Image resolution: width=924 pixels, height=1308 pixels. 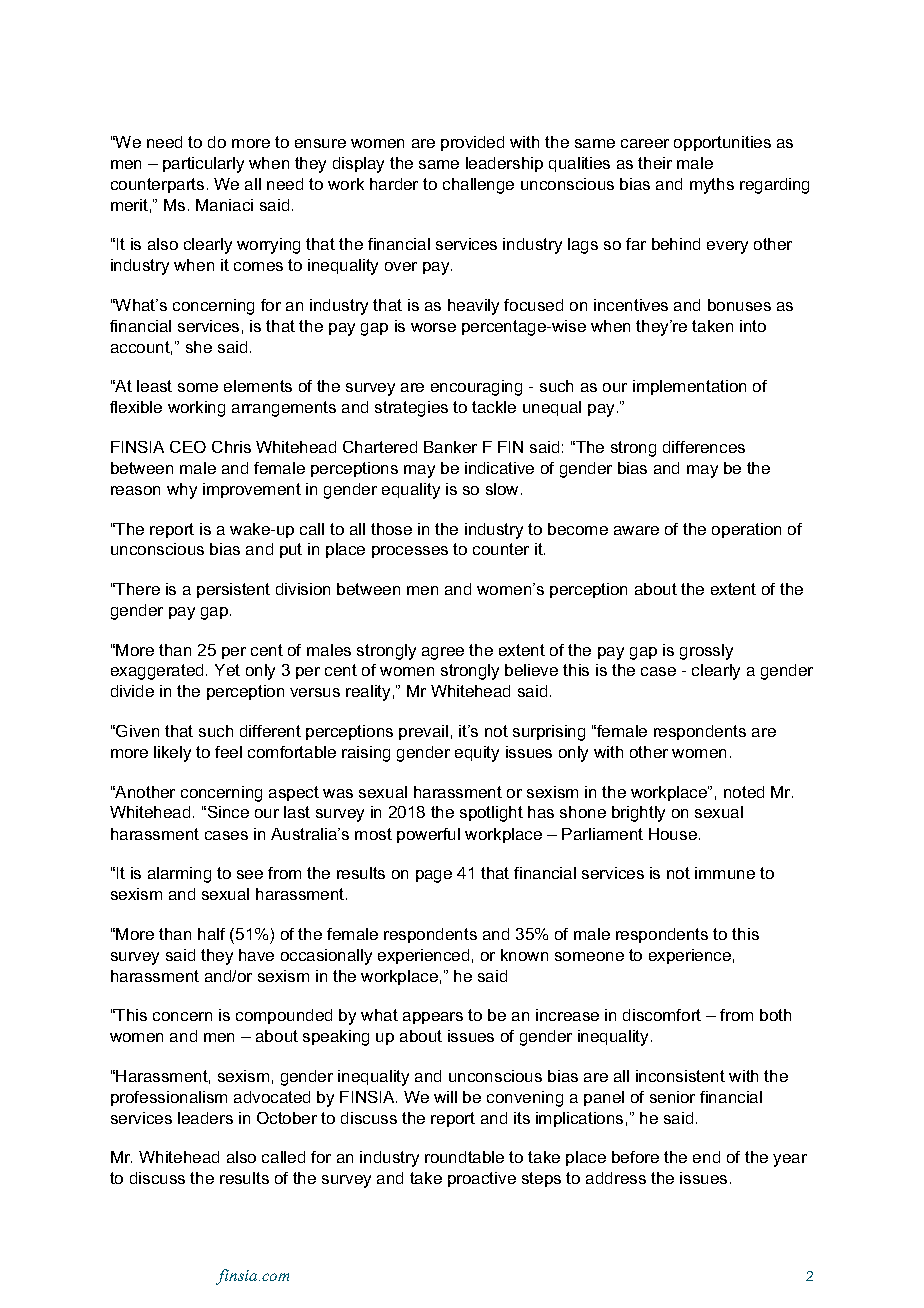 What do you see at coordinates (464, 1157) in the screenshot?
I see `roundtable` at bounding box center [464, 1157].
